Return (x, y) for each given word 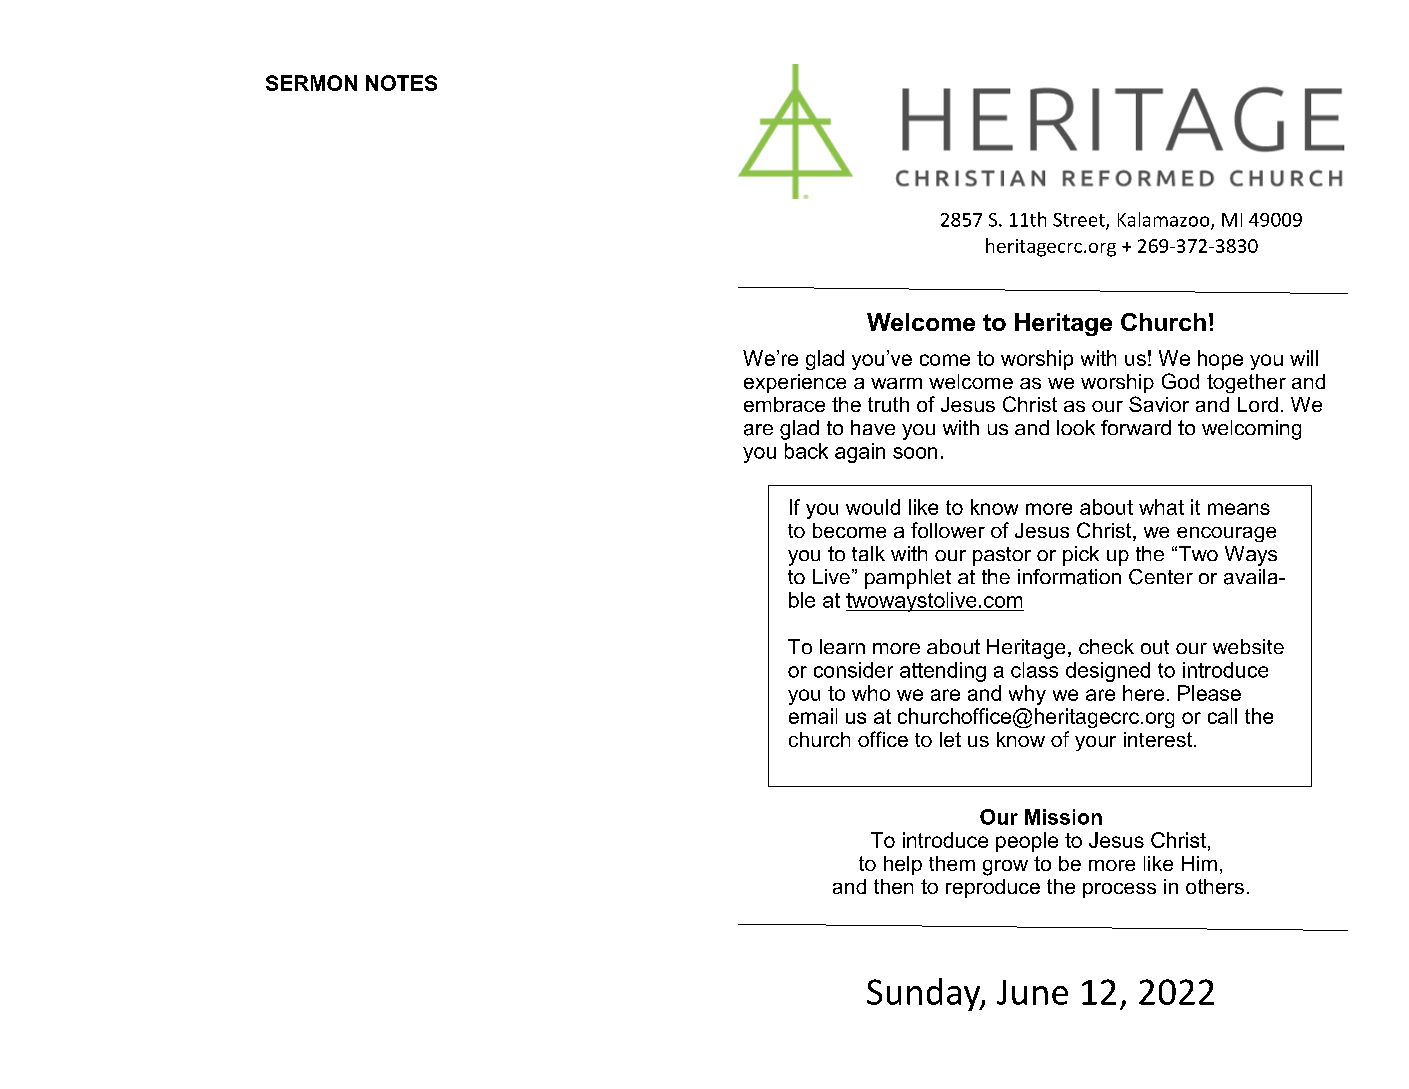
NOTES (401, 83)
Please (1209, 693)
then (893, 886)
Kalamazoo (1165, 220)
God (1180, 381)
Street (1080, 221)
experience (795, 383)
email (813, 716)
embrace (784, 404)
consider (853, 670)
